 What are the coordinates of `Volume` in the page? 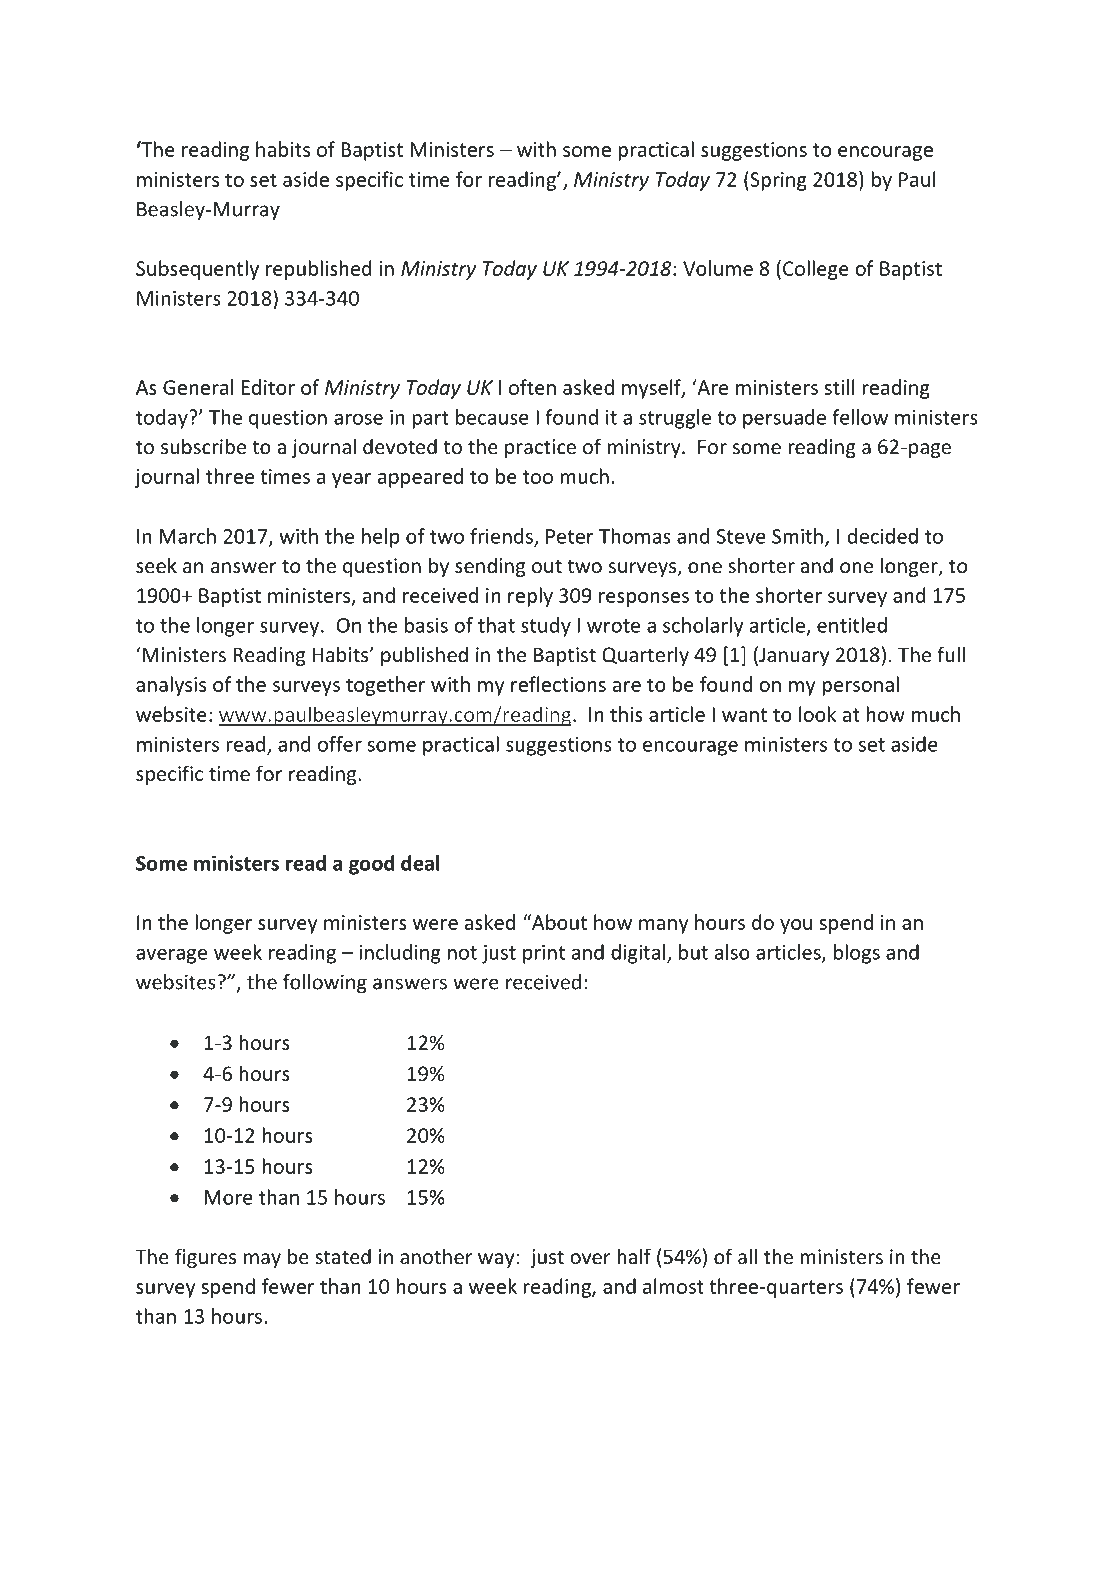 It's located at (718, 268).
